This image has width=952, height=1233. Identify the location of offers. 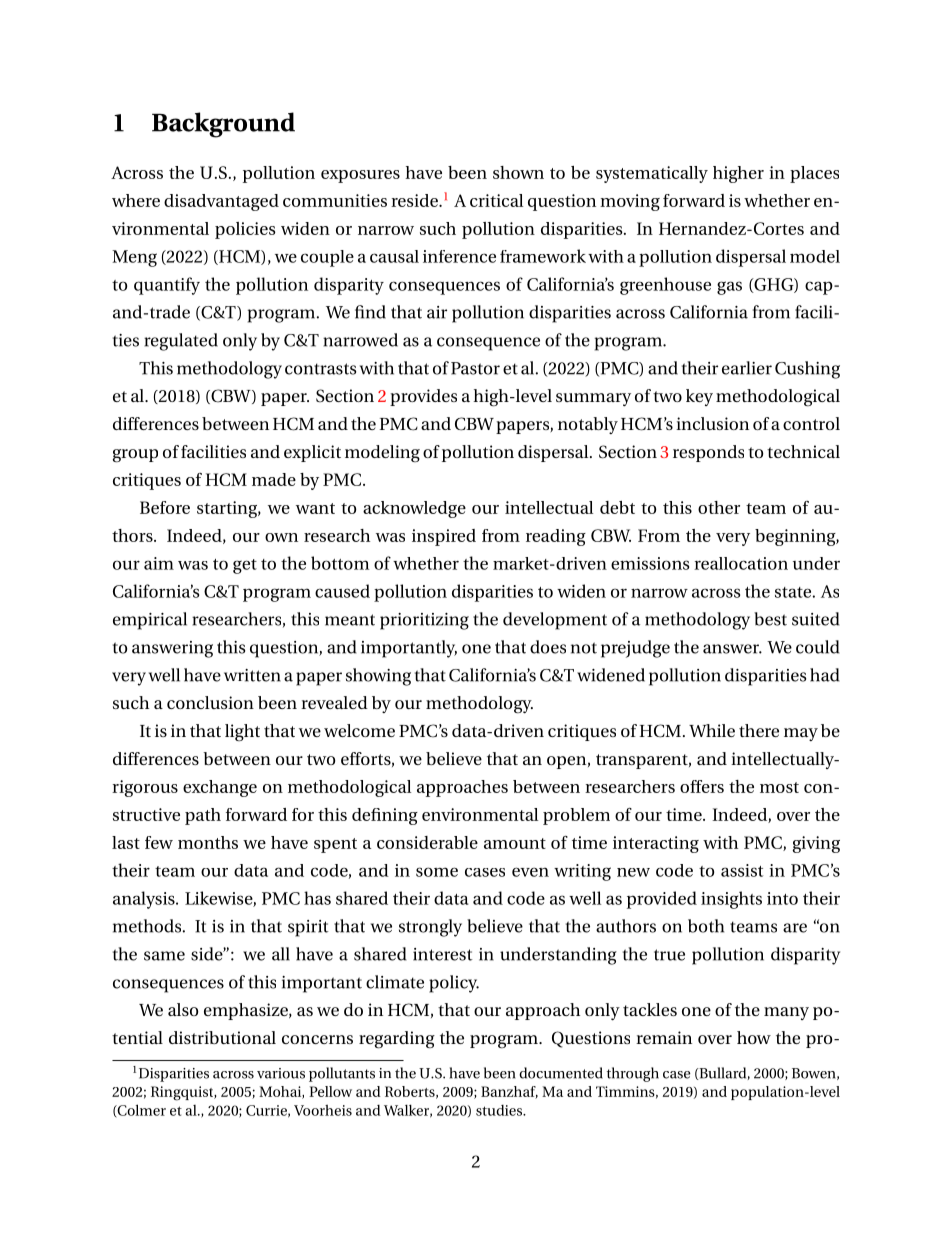
(702, 786).
